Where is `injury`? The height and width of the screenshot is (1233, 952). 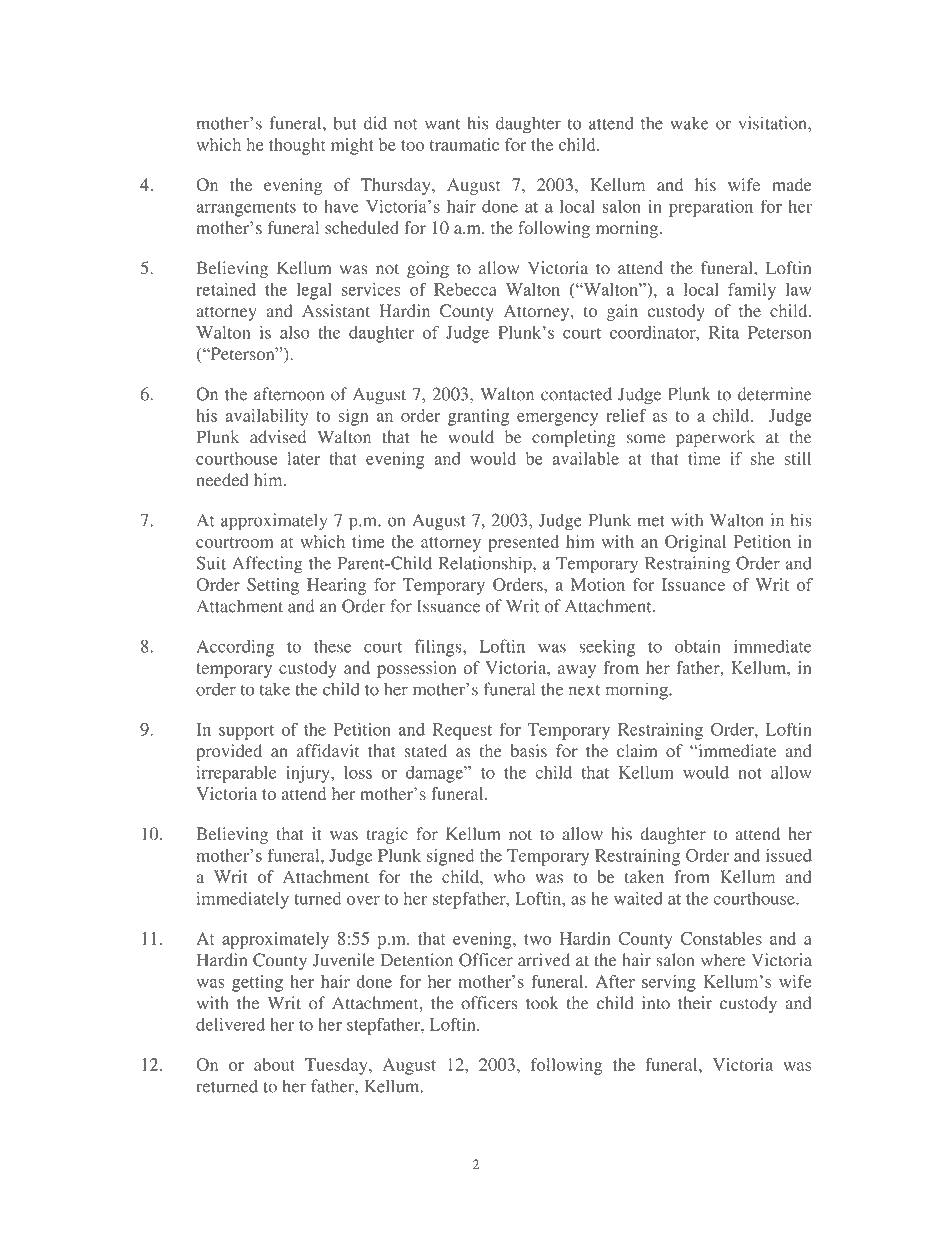
injury is located at coordinates (309, 774).
